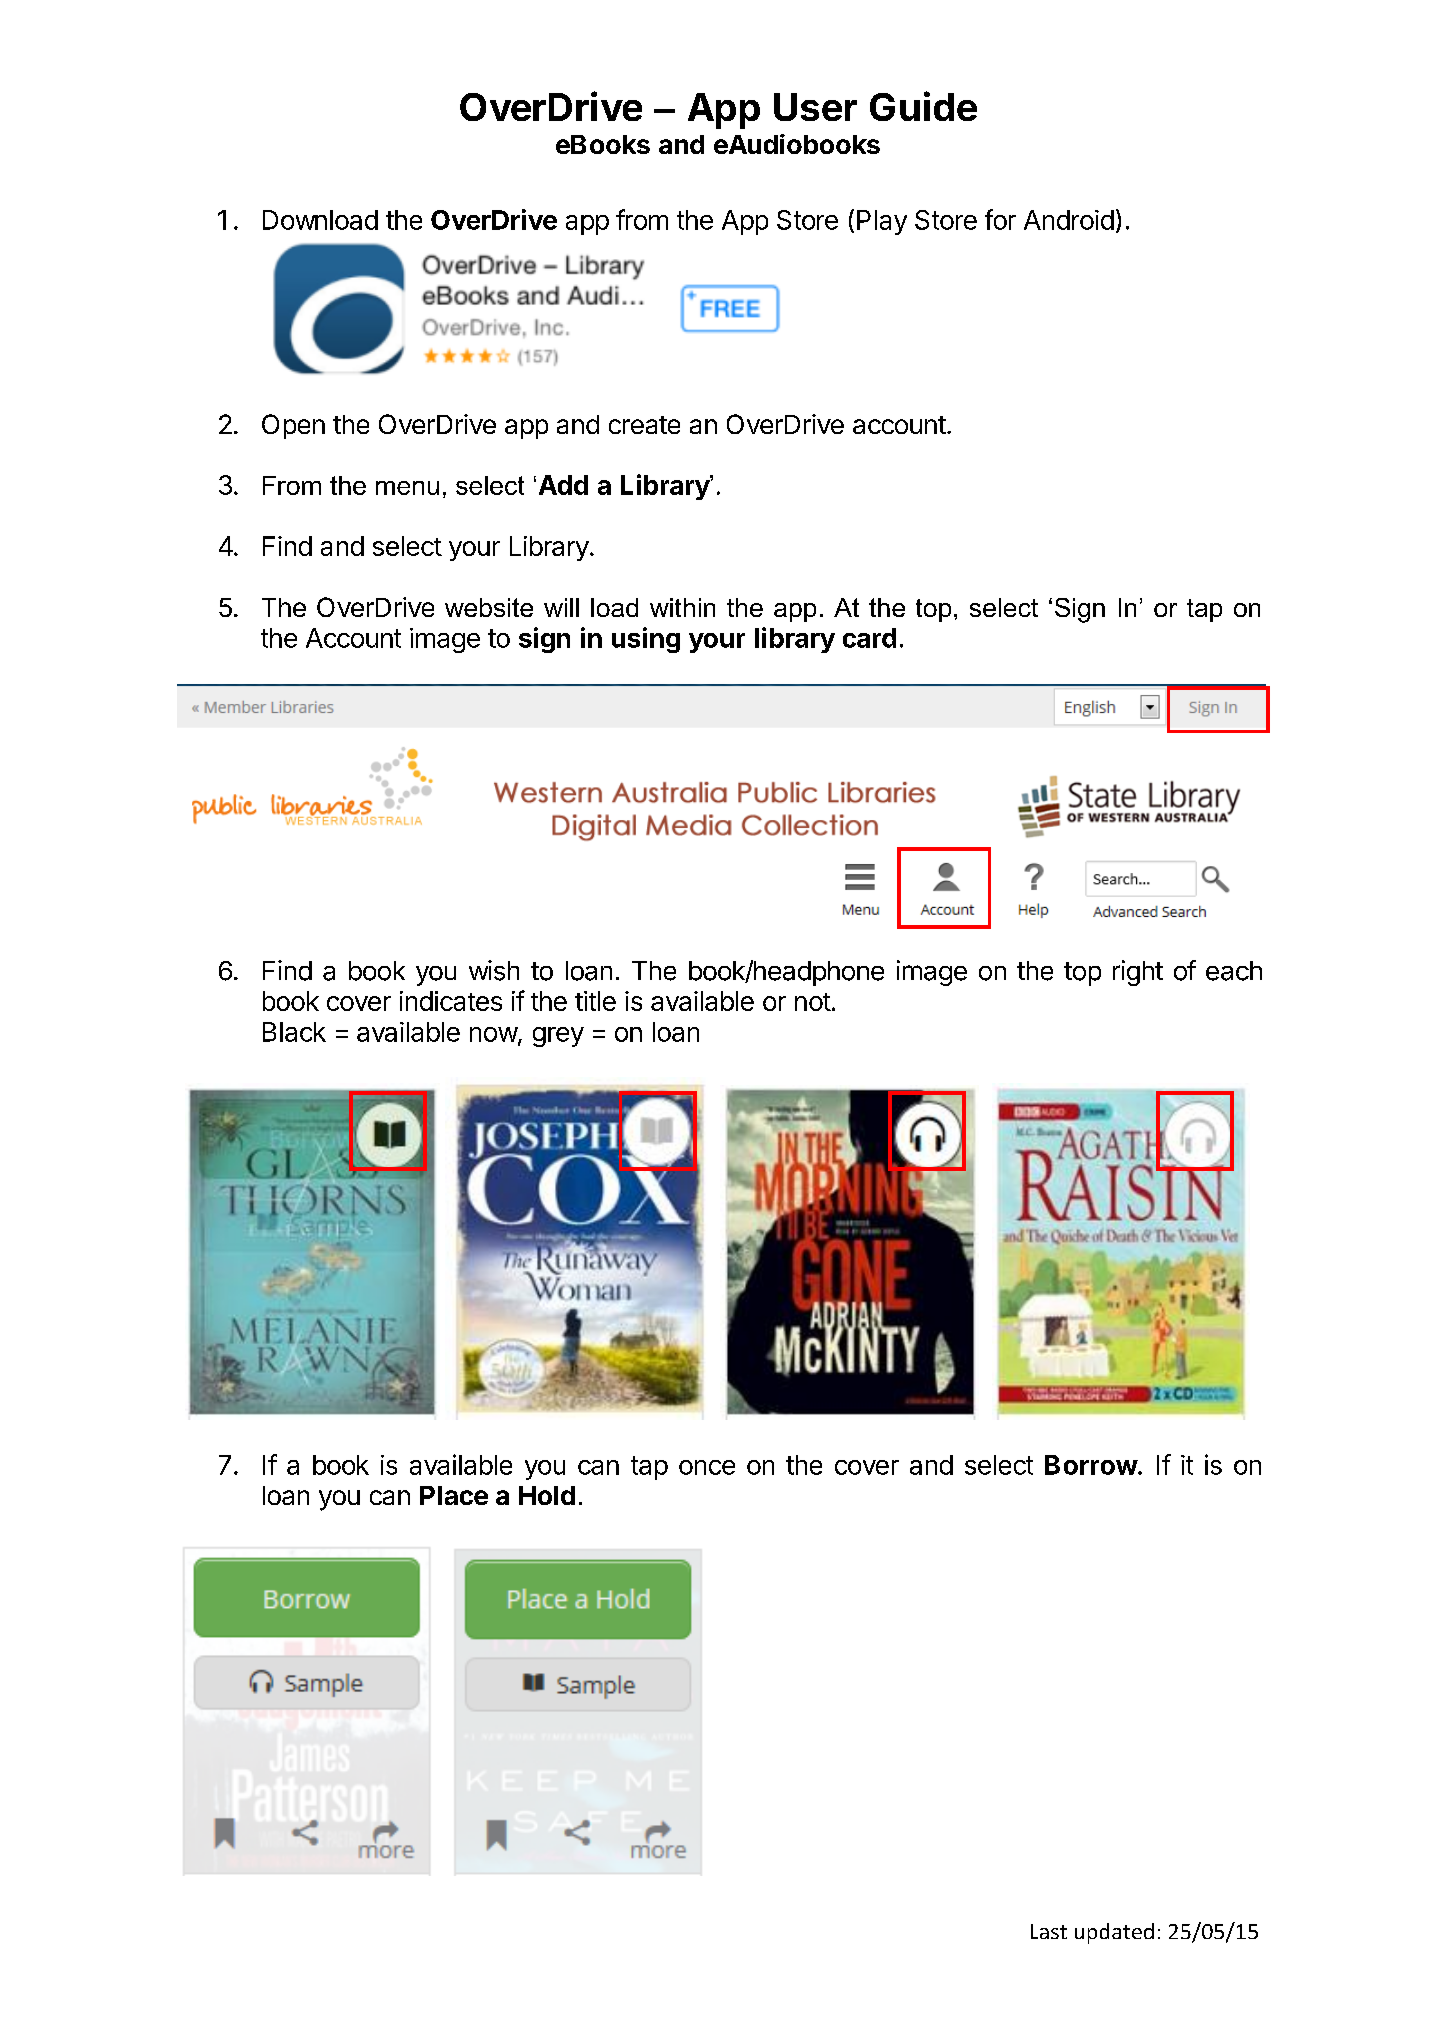  Describe the element at coordinates (1114, 1933) in the document. I see `updated` at that location.
